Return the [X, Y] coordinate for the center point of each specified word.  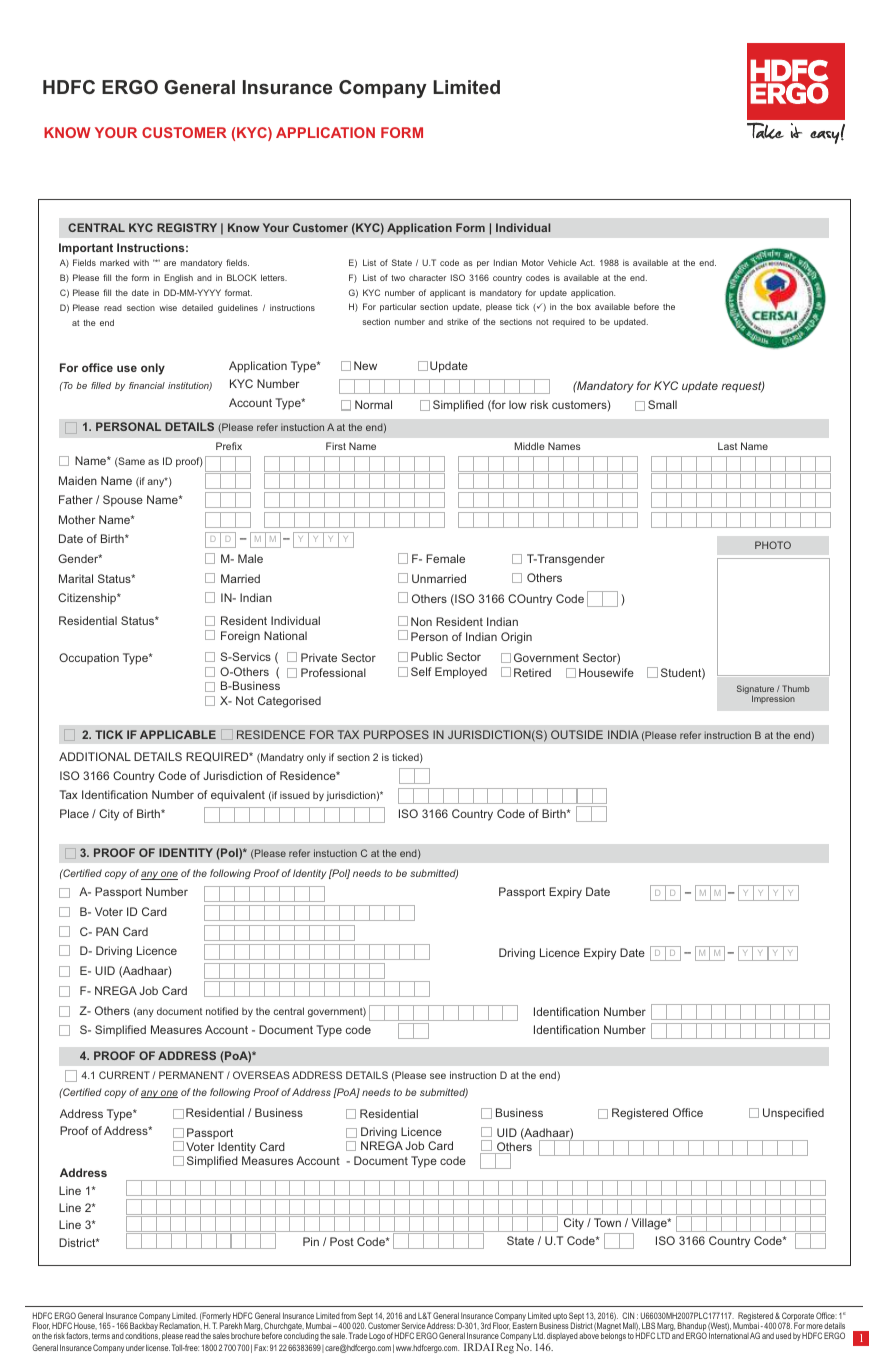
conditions [142, 1336]
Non [421, 621]
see [438, 1076]
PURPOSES [396, 734]
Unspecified [793, 1114]
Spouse [123, 501]
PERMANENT [191, 1075]
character [427, 277]
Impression [773, 699]
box [584, 306]
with [141, 262]
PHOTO [773, 545]
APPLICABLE [178, 734]
